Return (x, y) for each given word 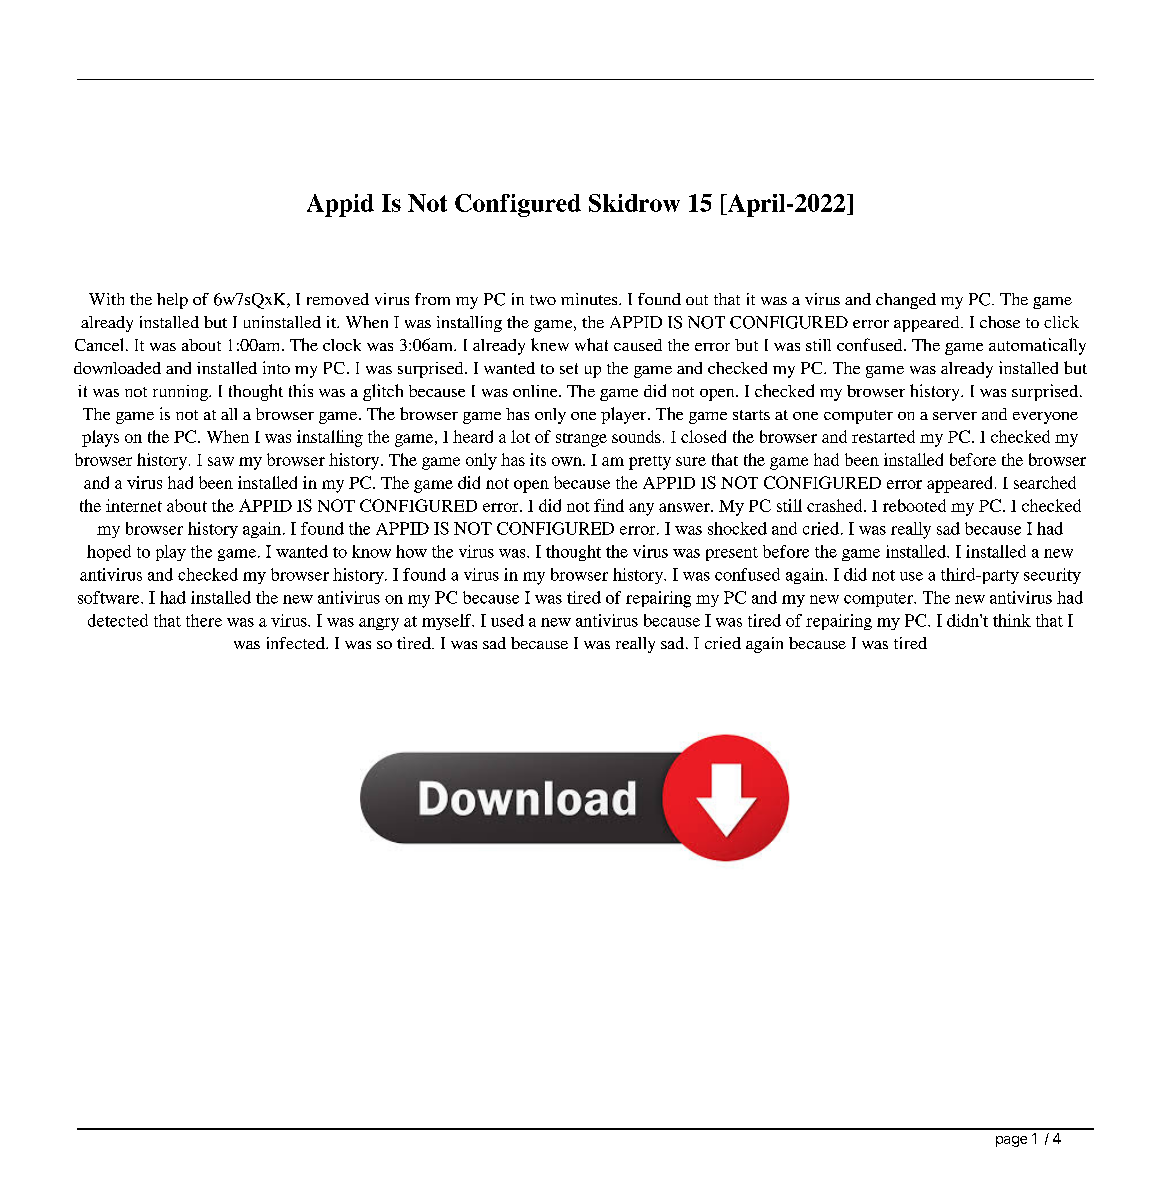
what (591, 344)
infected (297, 643)
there (204, 620)
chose (1000, 322)
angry (379, 624)
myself (448, 622)
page (1011, 1141)
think (1012, 620)
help (172, 301)
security (1052, 576)
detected (118, 620)
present (732, 554)
